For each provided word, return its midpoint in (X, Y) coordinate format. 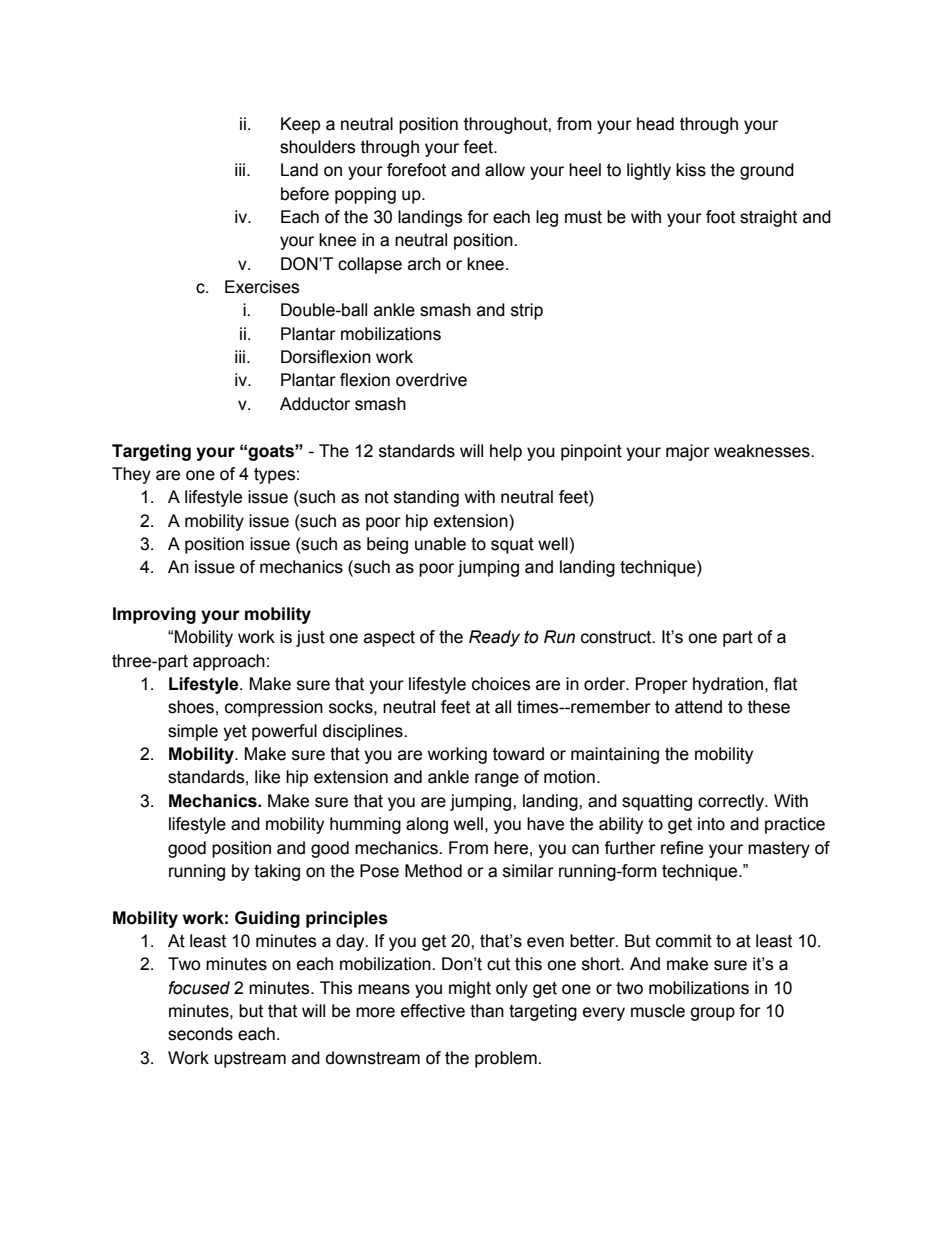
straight (768, 218)
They (131, 475)
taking (277, 872)
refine (682, 848)
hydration (729, 685)
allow (505, 170)
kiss (691, 170)
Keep (300, 125)
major (688, 452)
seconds (200, 1034)
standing (426, 498)
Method (433, 871)
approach (229, 662)
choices (501, 684)
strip (527, 311)
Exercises (262, 287)
